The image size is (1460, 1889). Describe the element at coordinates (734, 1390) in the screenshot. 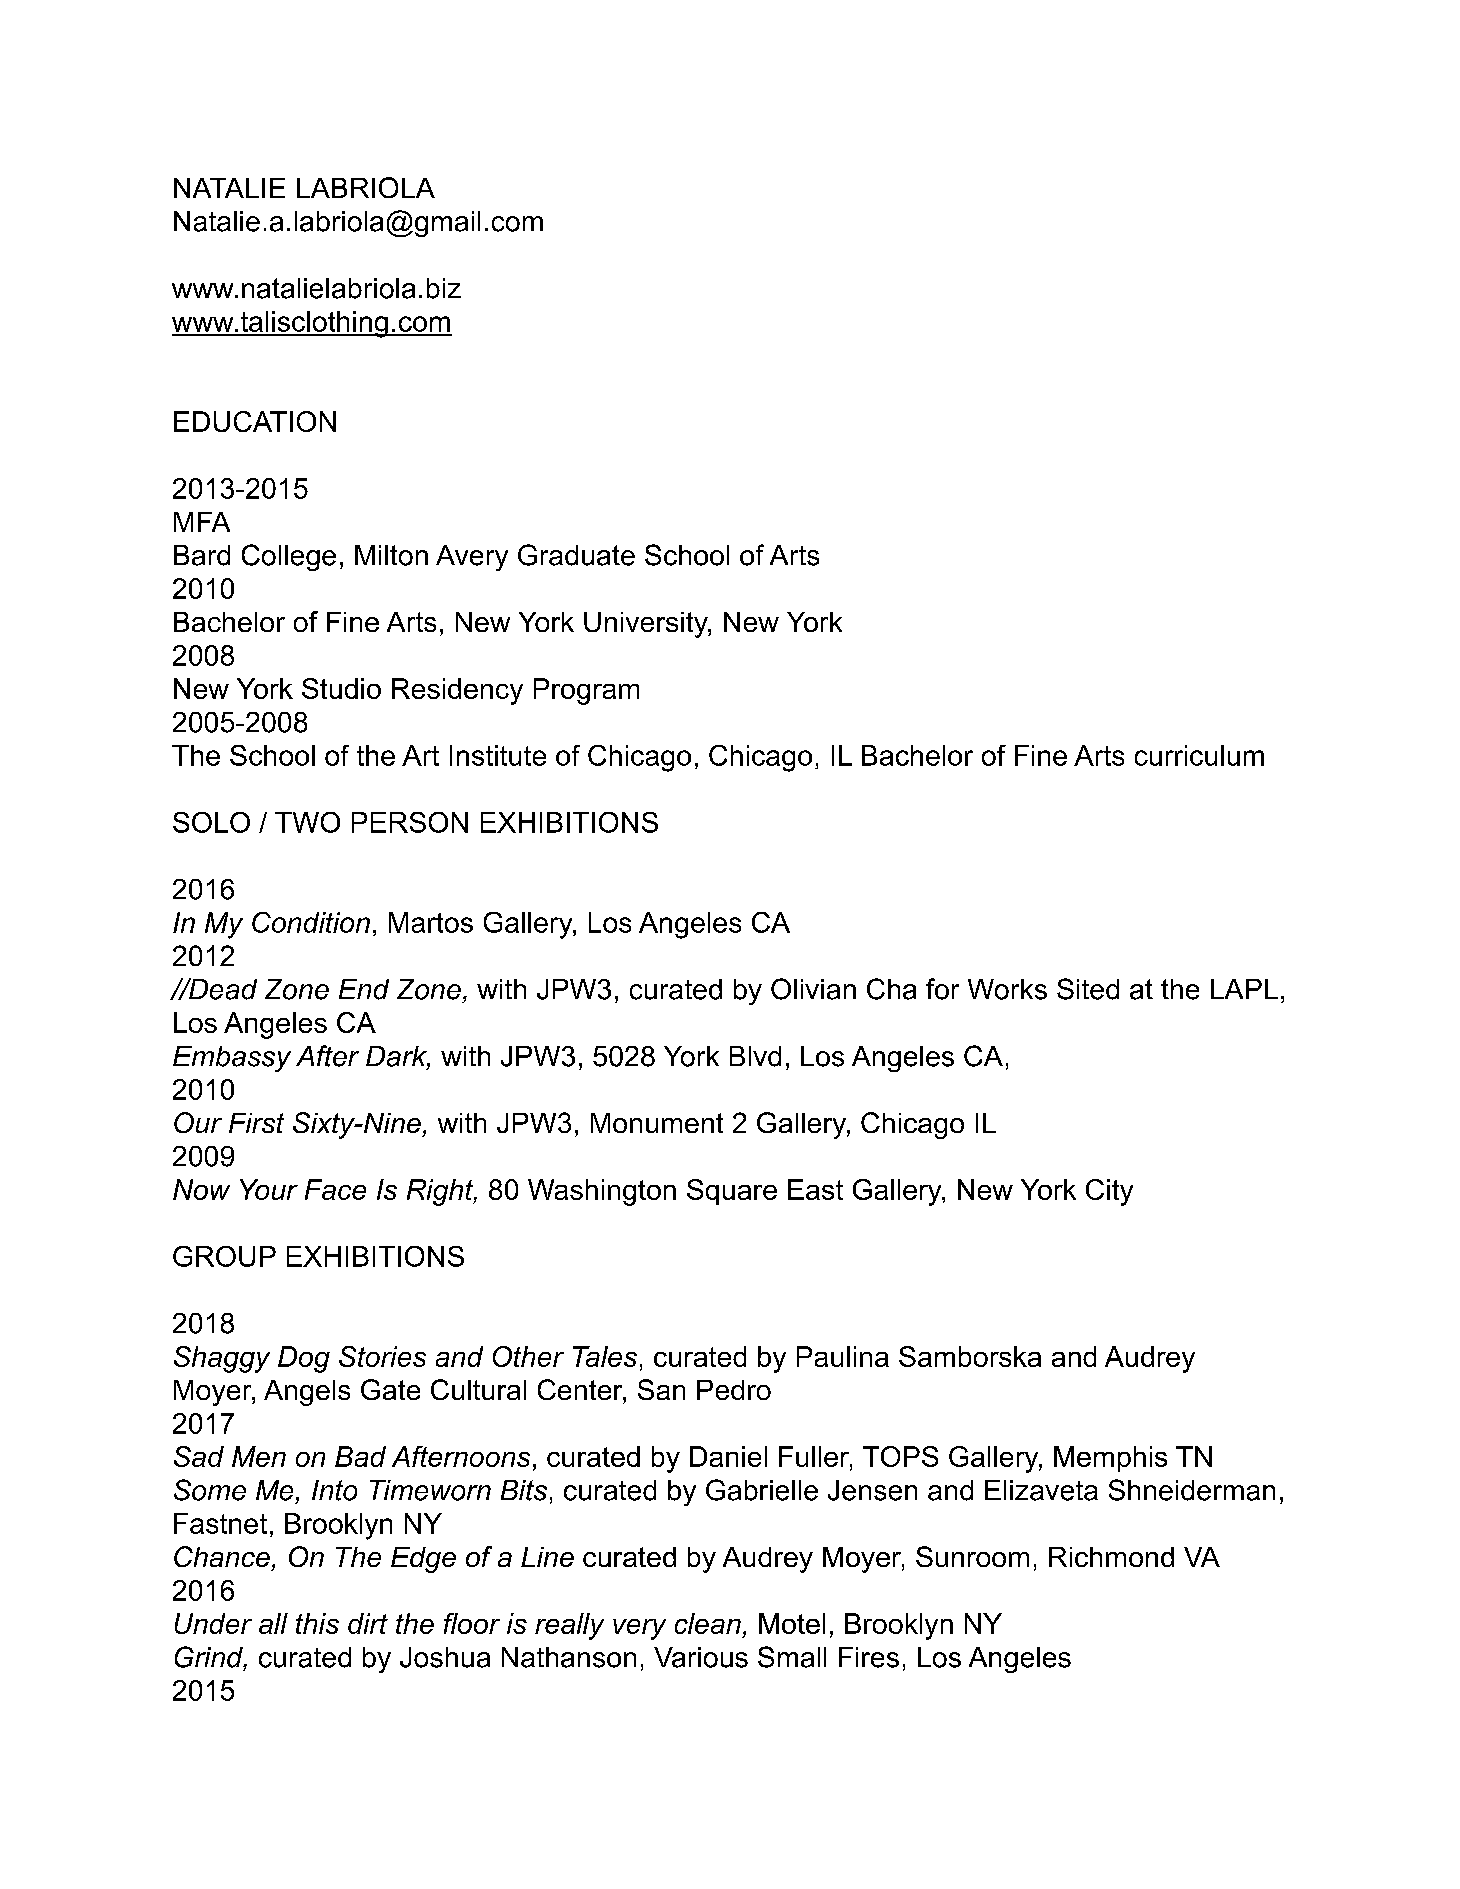

I see `Pedro` at that location.
